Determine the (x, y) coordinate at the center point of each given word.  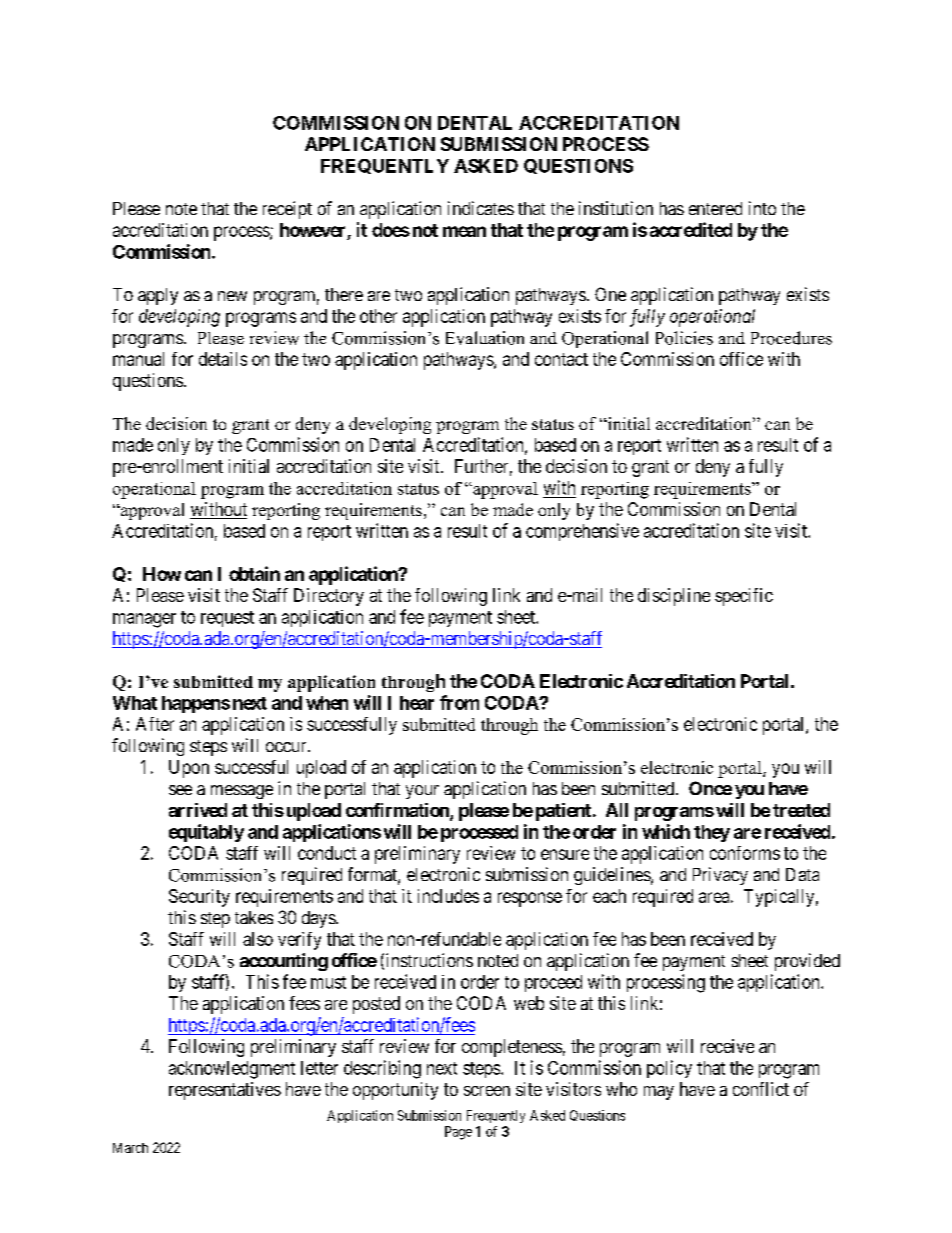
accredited (691, 229)
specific (744, 597)
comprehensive (582, 532)
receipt (287, 210)
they (712, 833)
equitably (206, 833)
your (422, 792)
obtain (254, 573)
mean (464, 231)
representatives (225, 1091)
